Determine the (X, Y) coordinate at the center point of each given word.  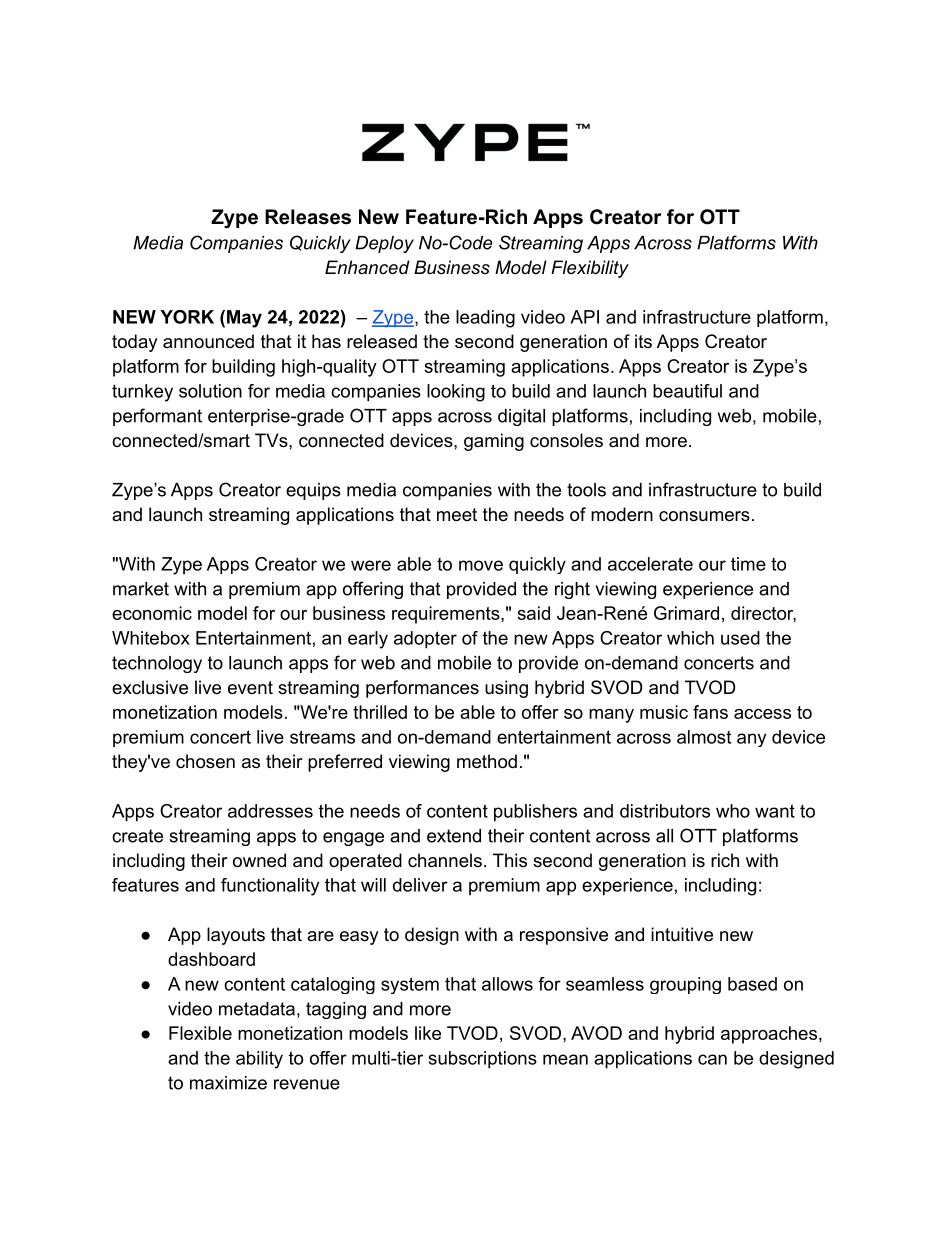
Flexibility (590, 269)
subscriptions (483, 1060)
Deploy (384, 244)
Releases (308, 217)
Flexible (200, 1033)
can (712, 1059)
